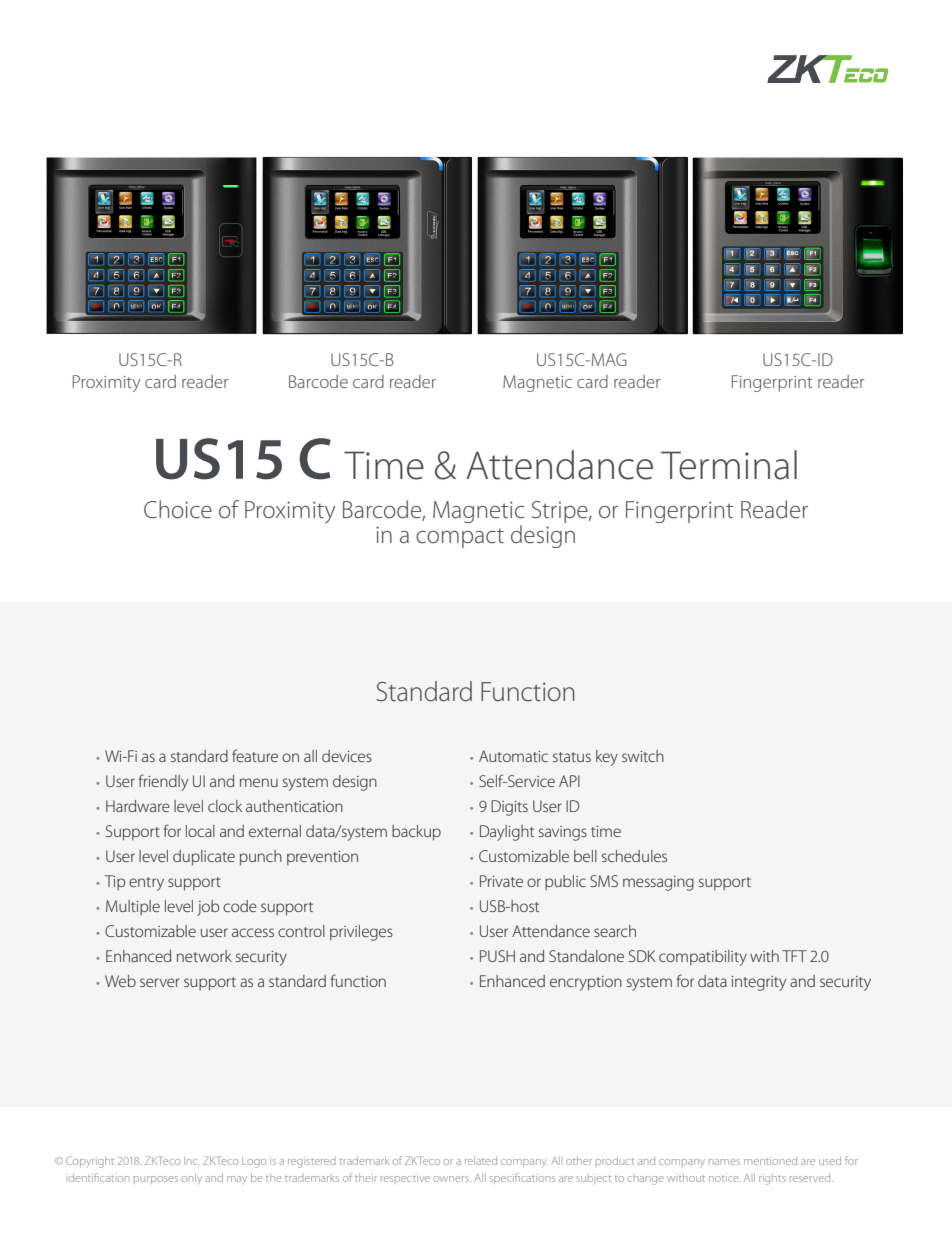 The image size is (952, 1233). I want to click on related, so click(481, 1160).
